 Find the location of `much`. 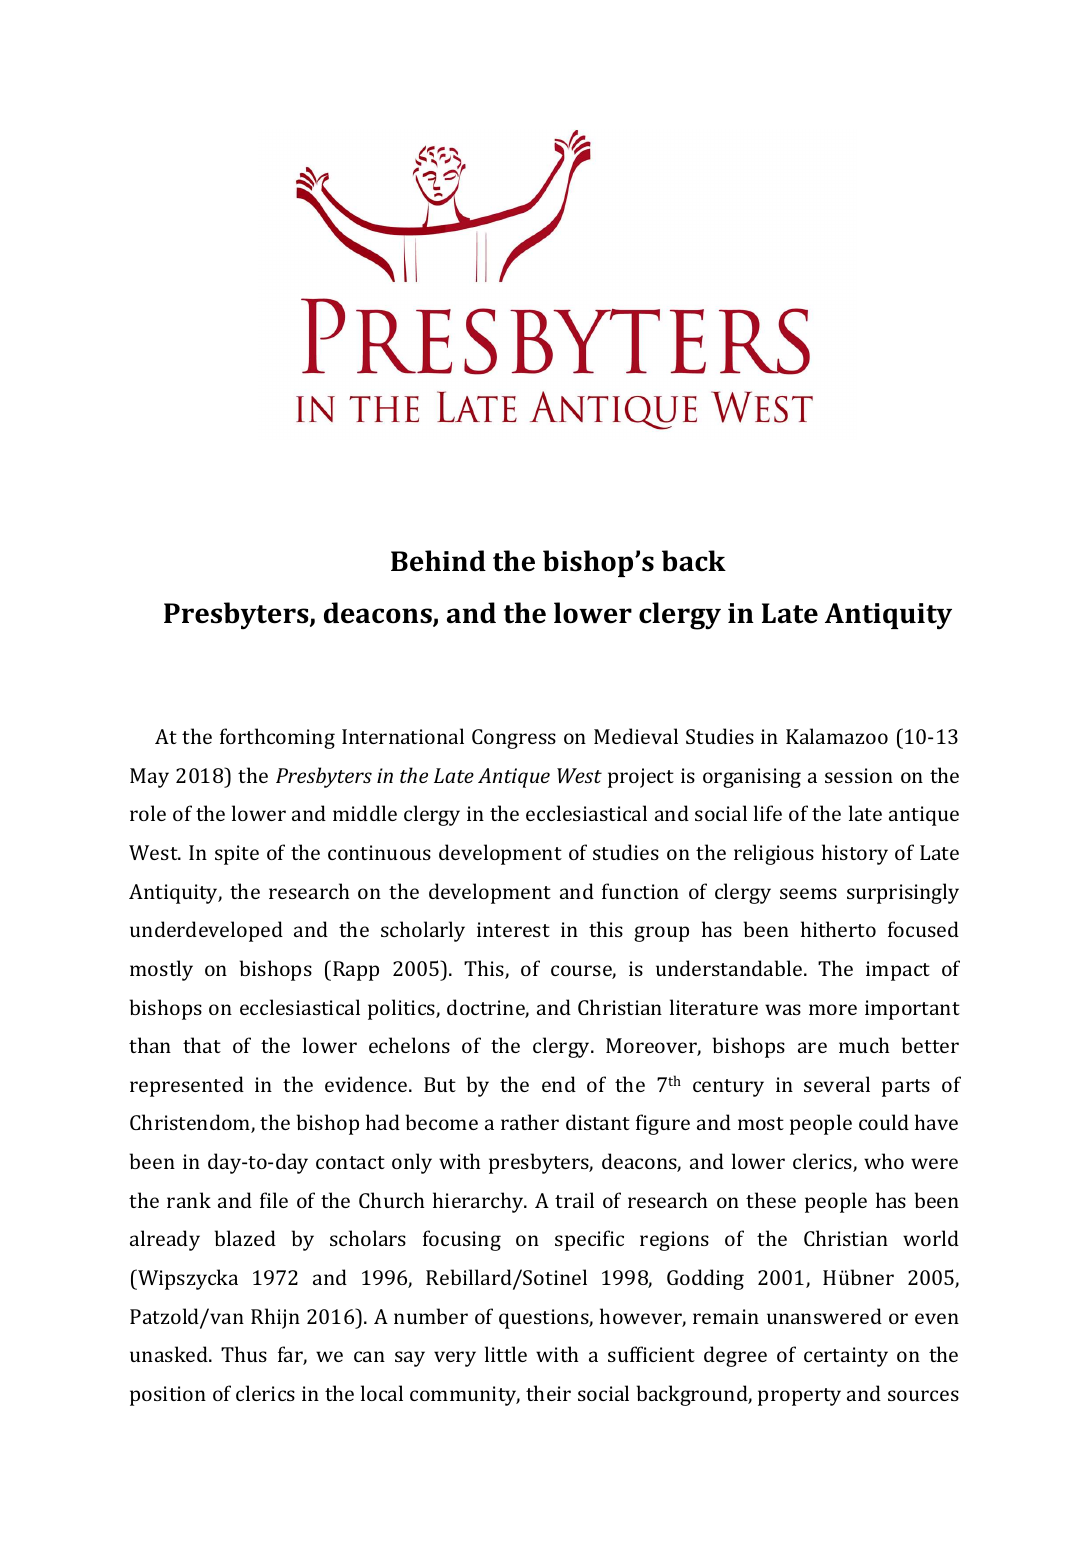

much is located at coordinates (864, 1045).
